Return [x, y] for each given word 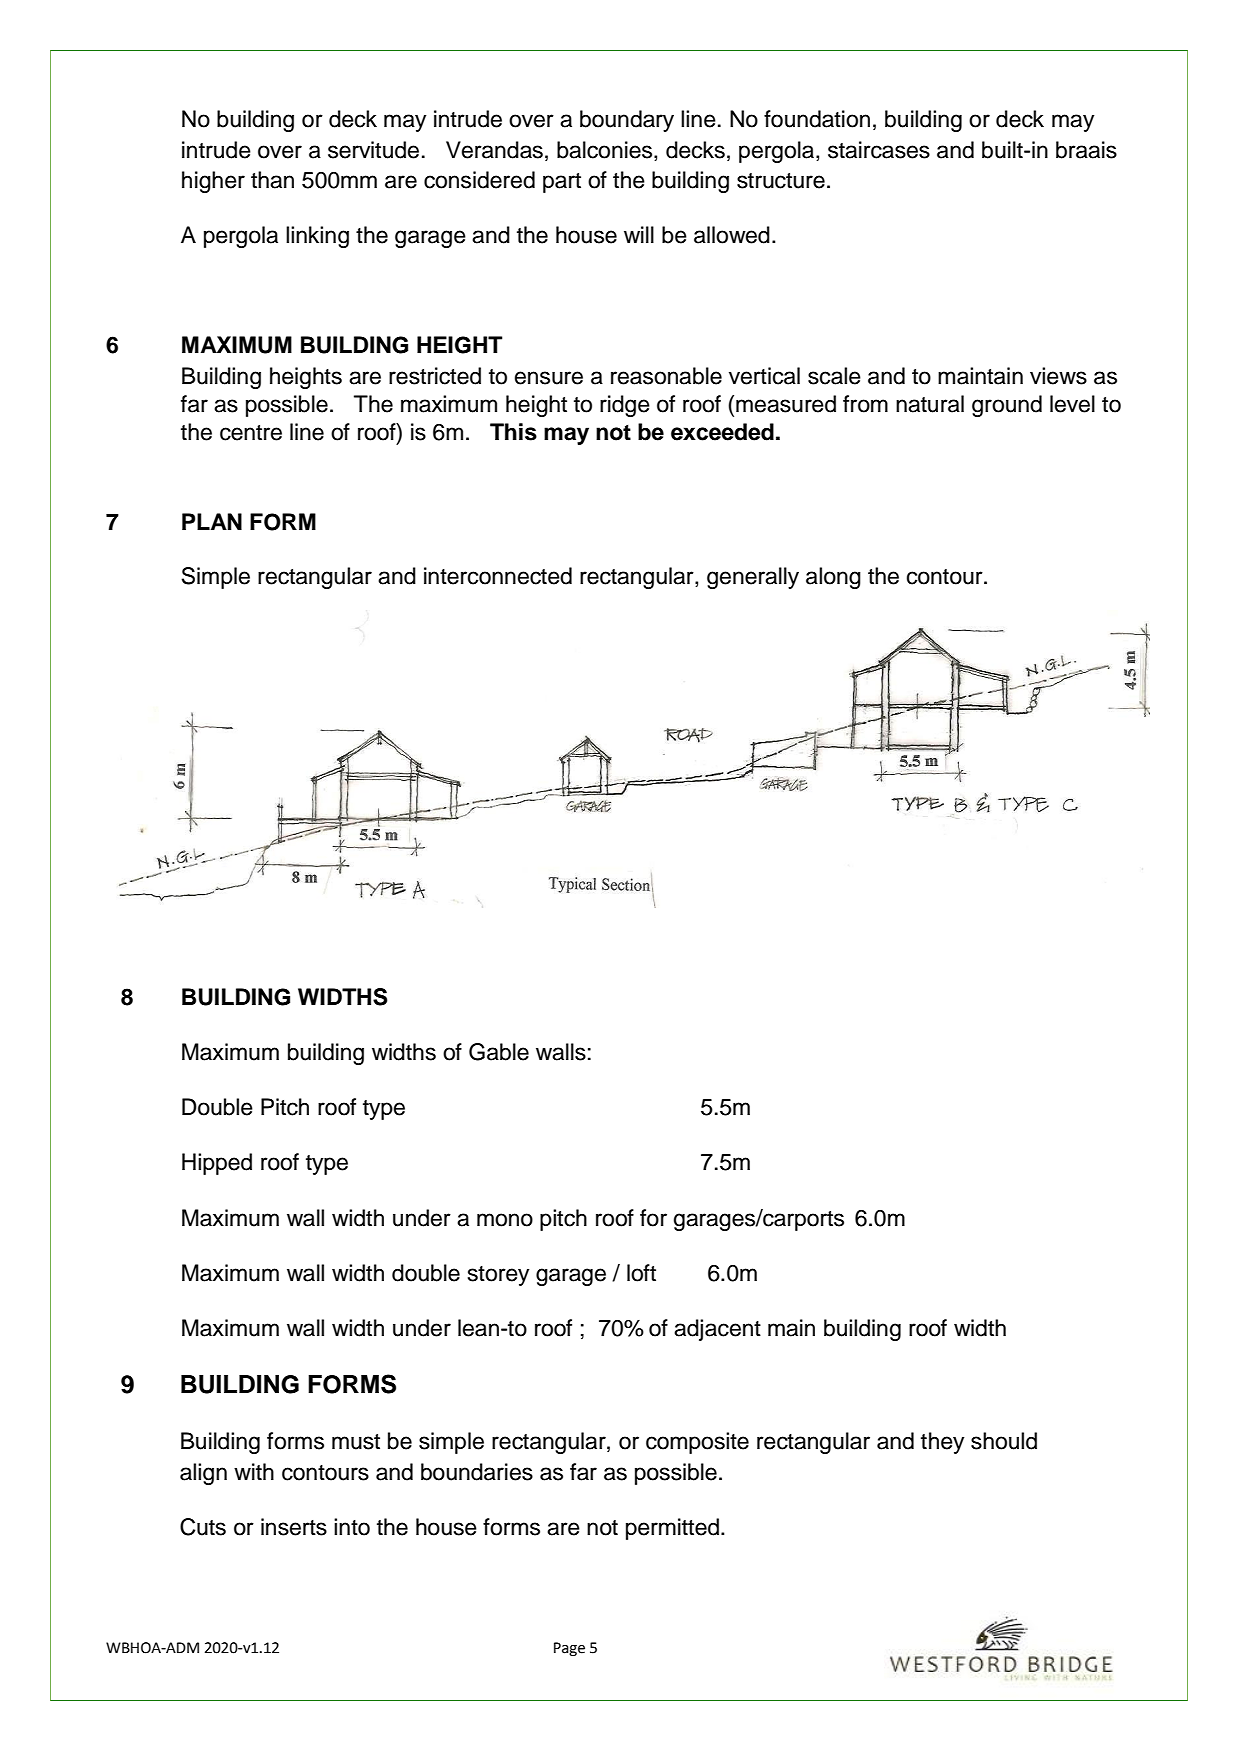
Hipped [217, 1164]
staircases [879, 150]
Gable [499, 1052]
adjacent [717, 1330]
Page [569, 1649]
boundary [627, 121]
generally [753, 578]
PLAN [212, 521]
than [272, 180]
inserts [294, 1527]
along [833, 578]
